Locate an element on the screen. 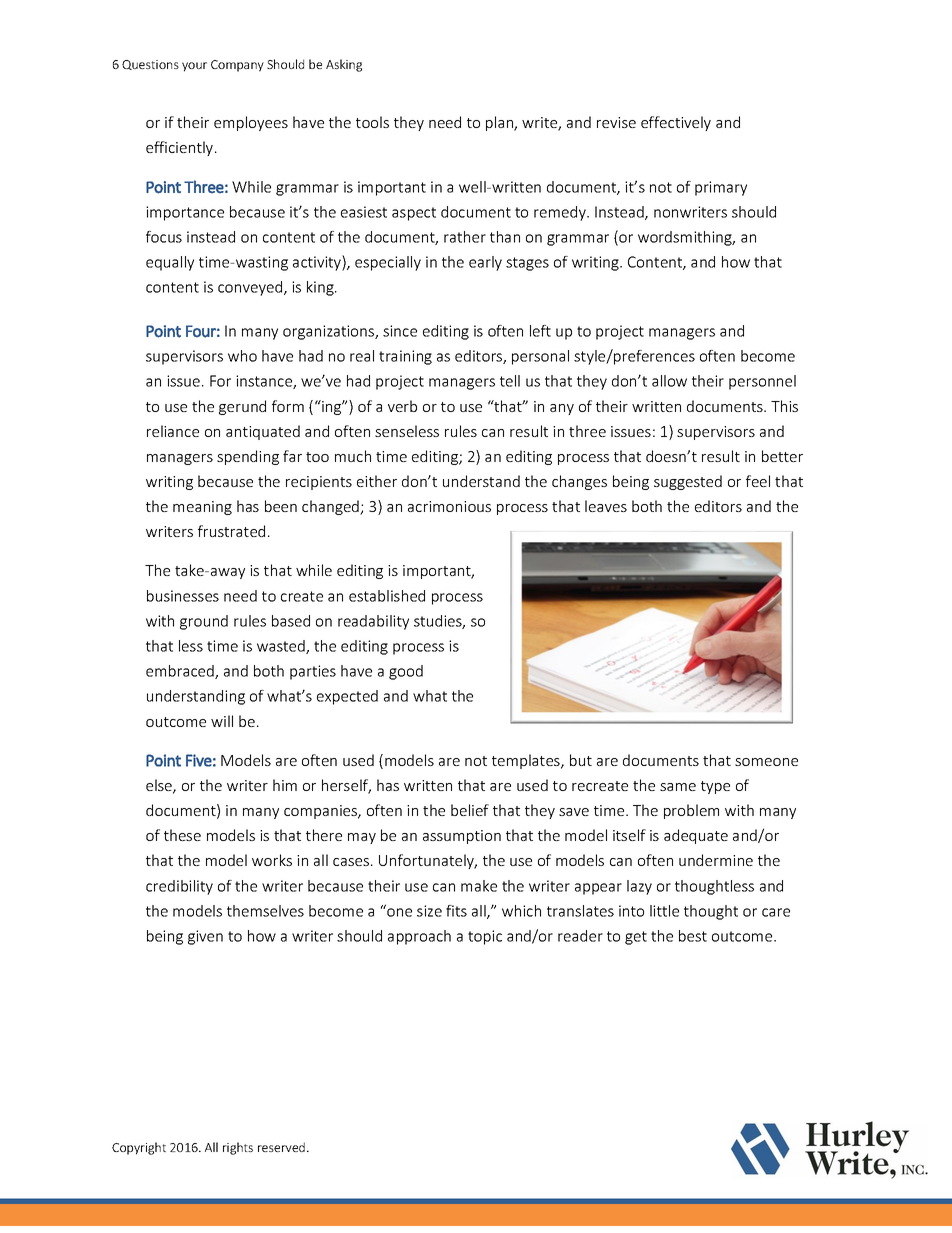 Image resolution: width=952 pixels, height=1233 pixels. reserved is located at coordinates (281, 1147).
